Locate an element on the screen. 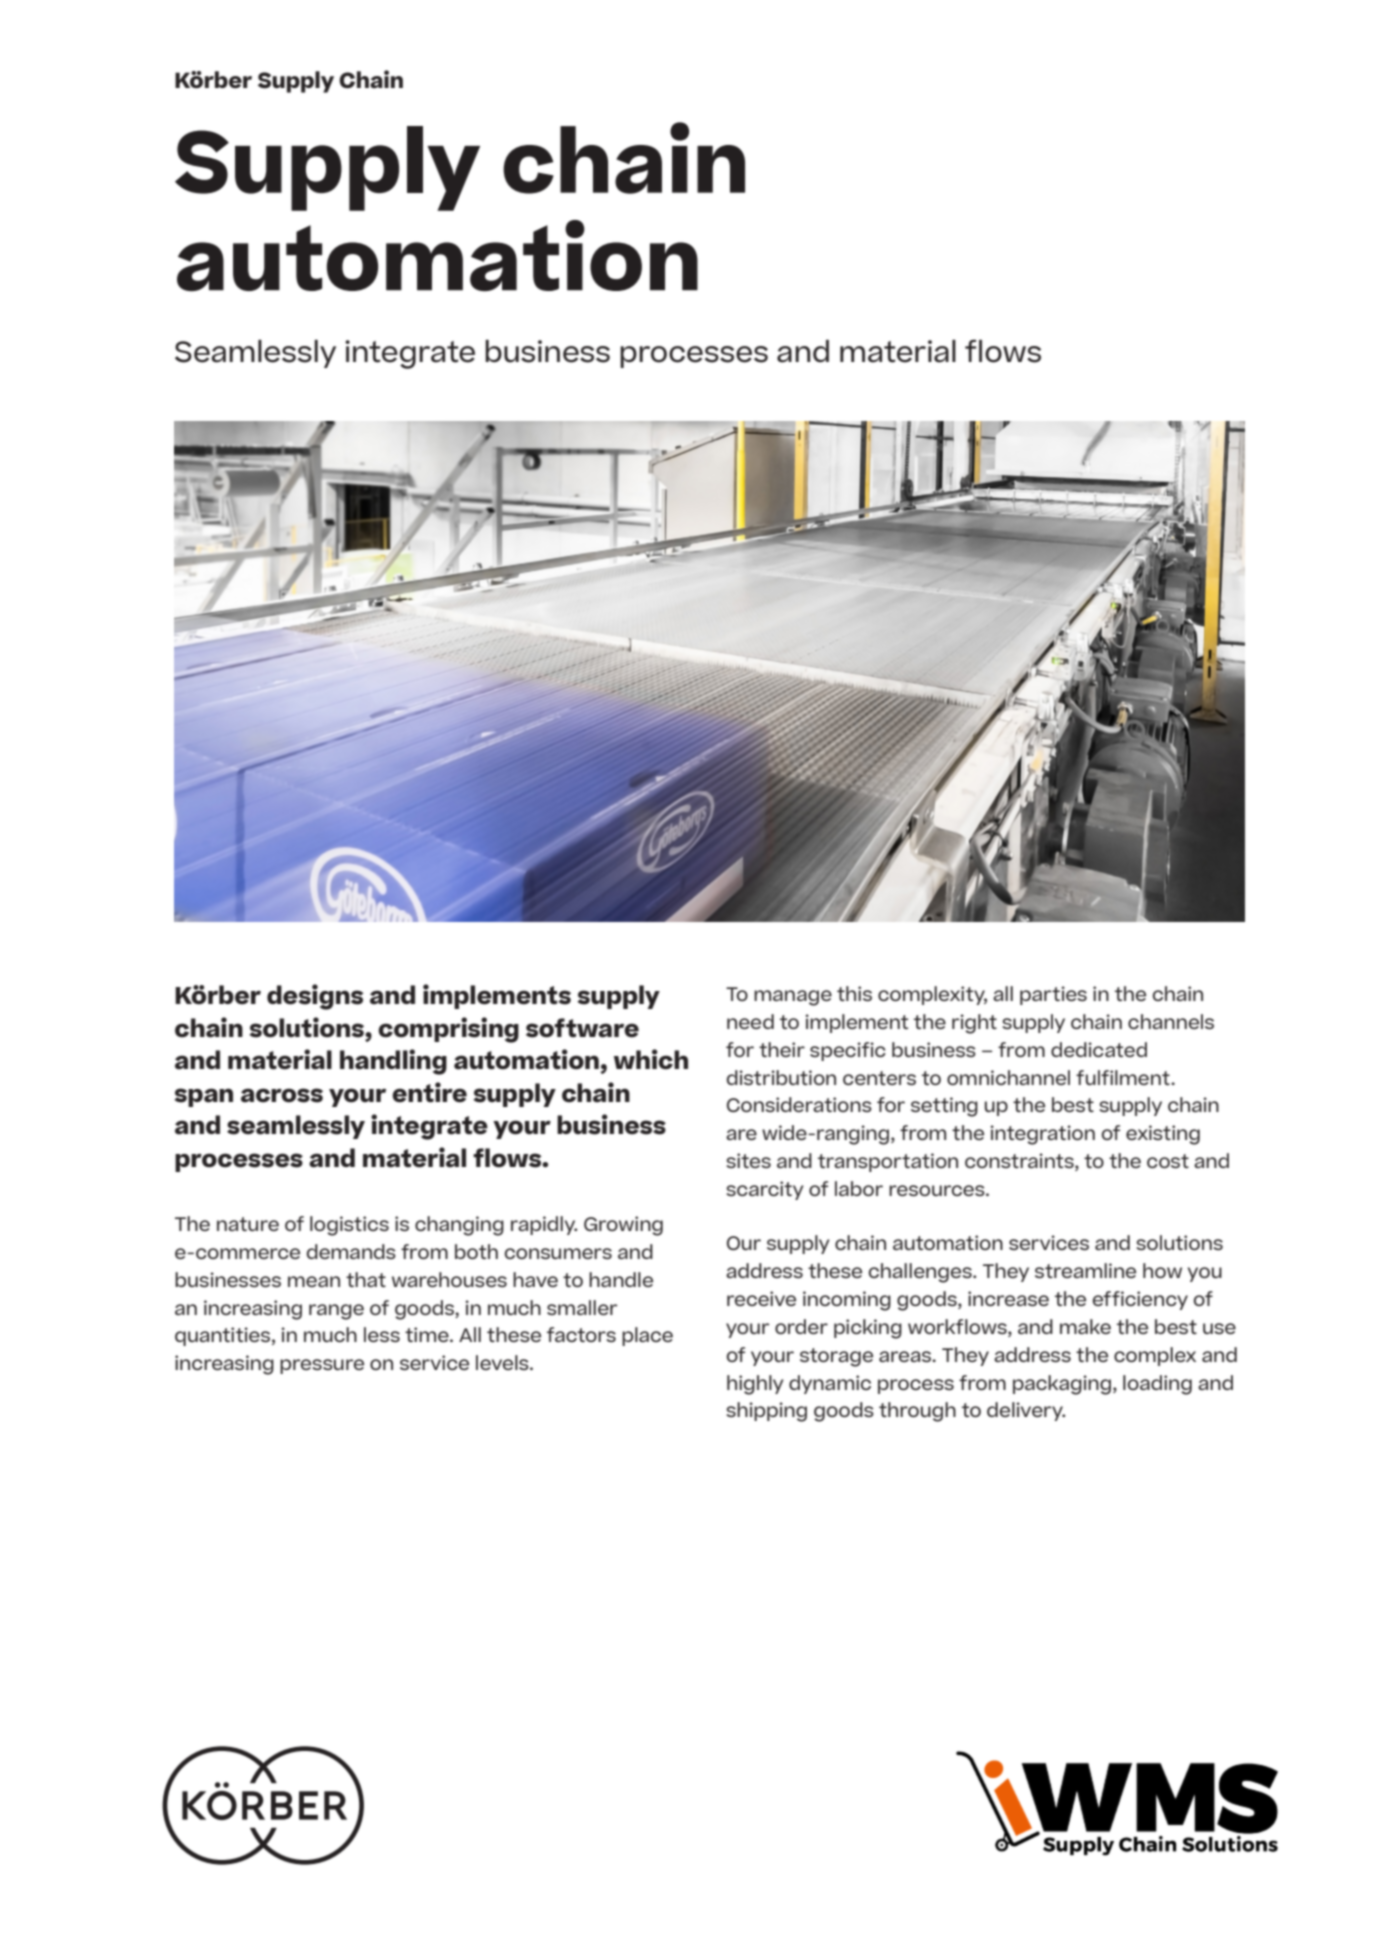 The width and height of the screenshot is (1383, 1955). designs is located at coordinates (315, 997).
